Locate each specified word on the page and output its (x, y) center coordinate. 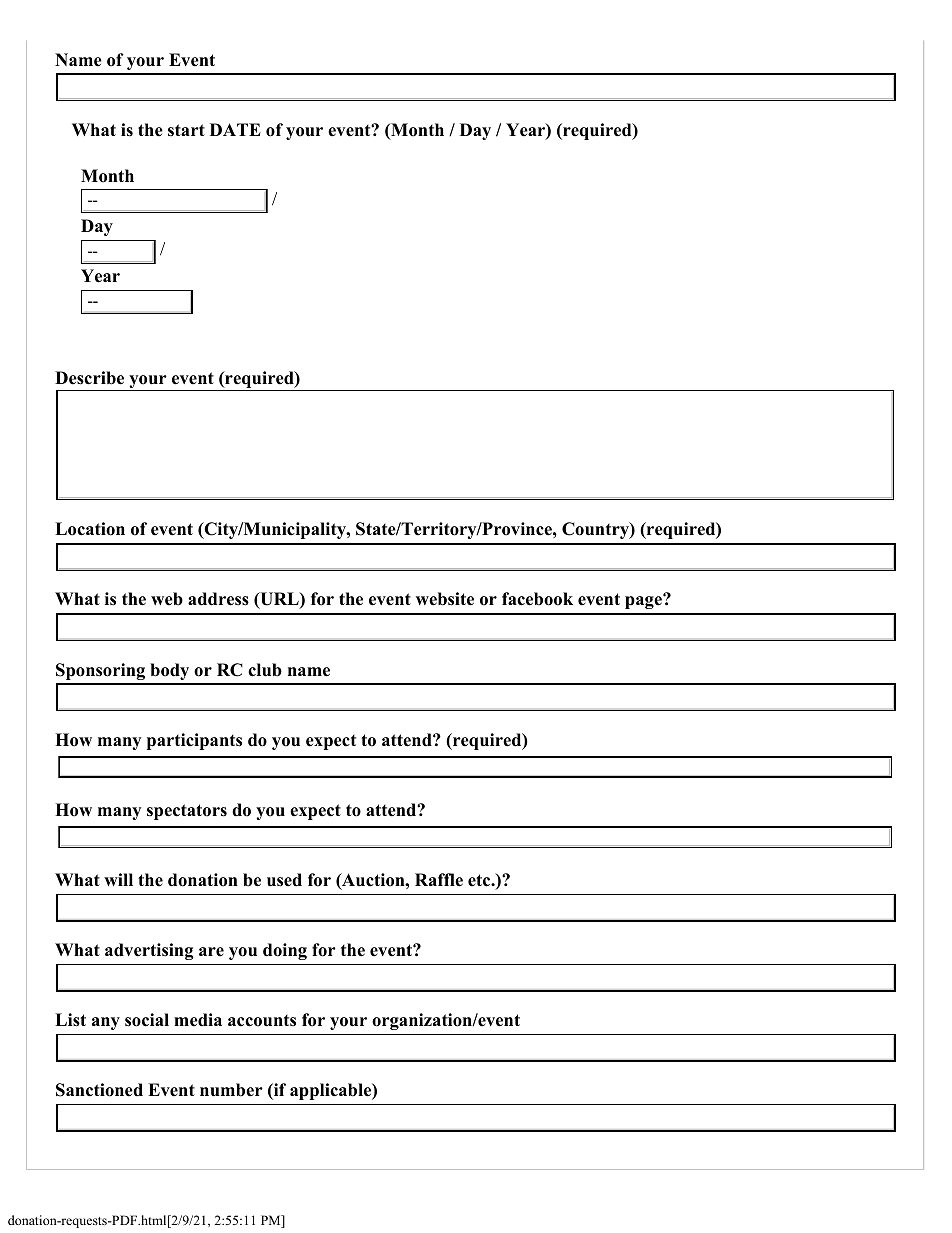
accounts (262, 1021)
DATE (235, 129)
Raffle (439, 880)
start (186, 130)
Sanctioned (99, 1090)
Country (596, 530)
